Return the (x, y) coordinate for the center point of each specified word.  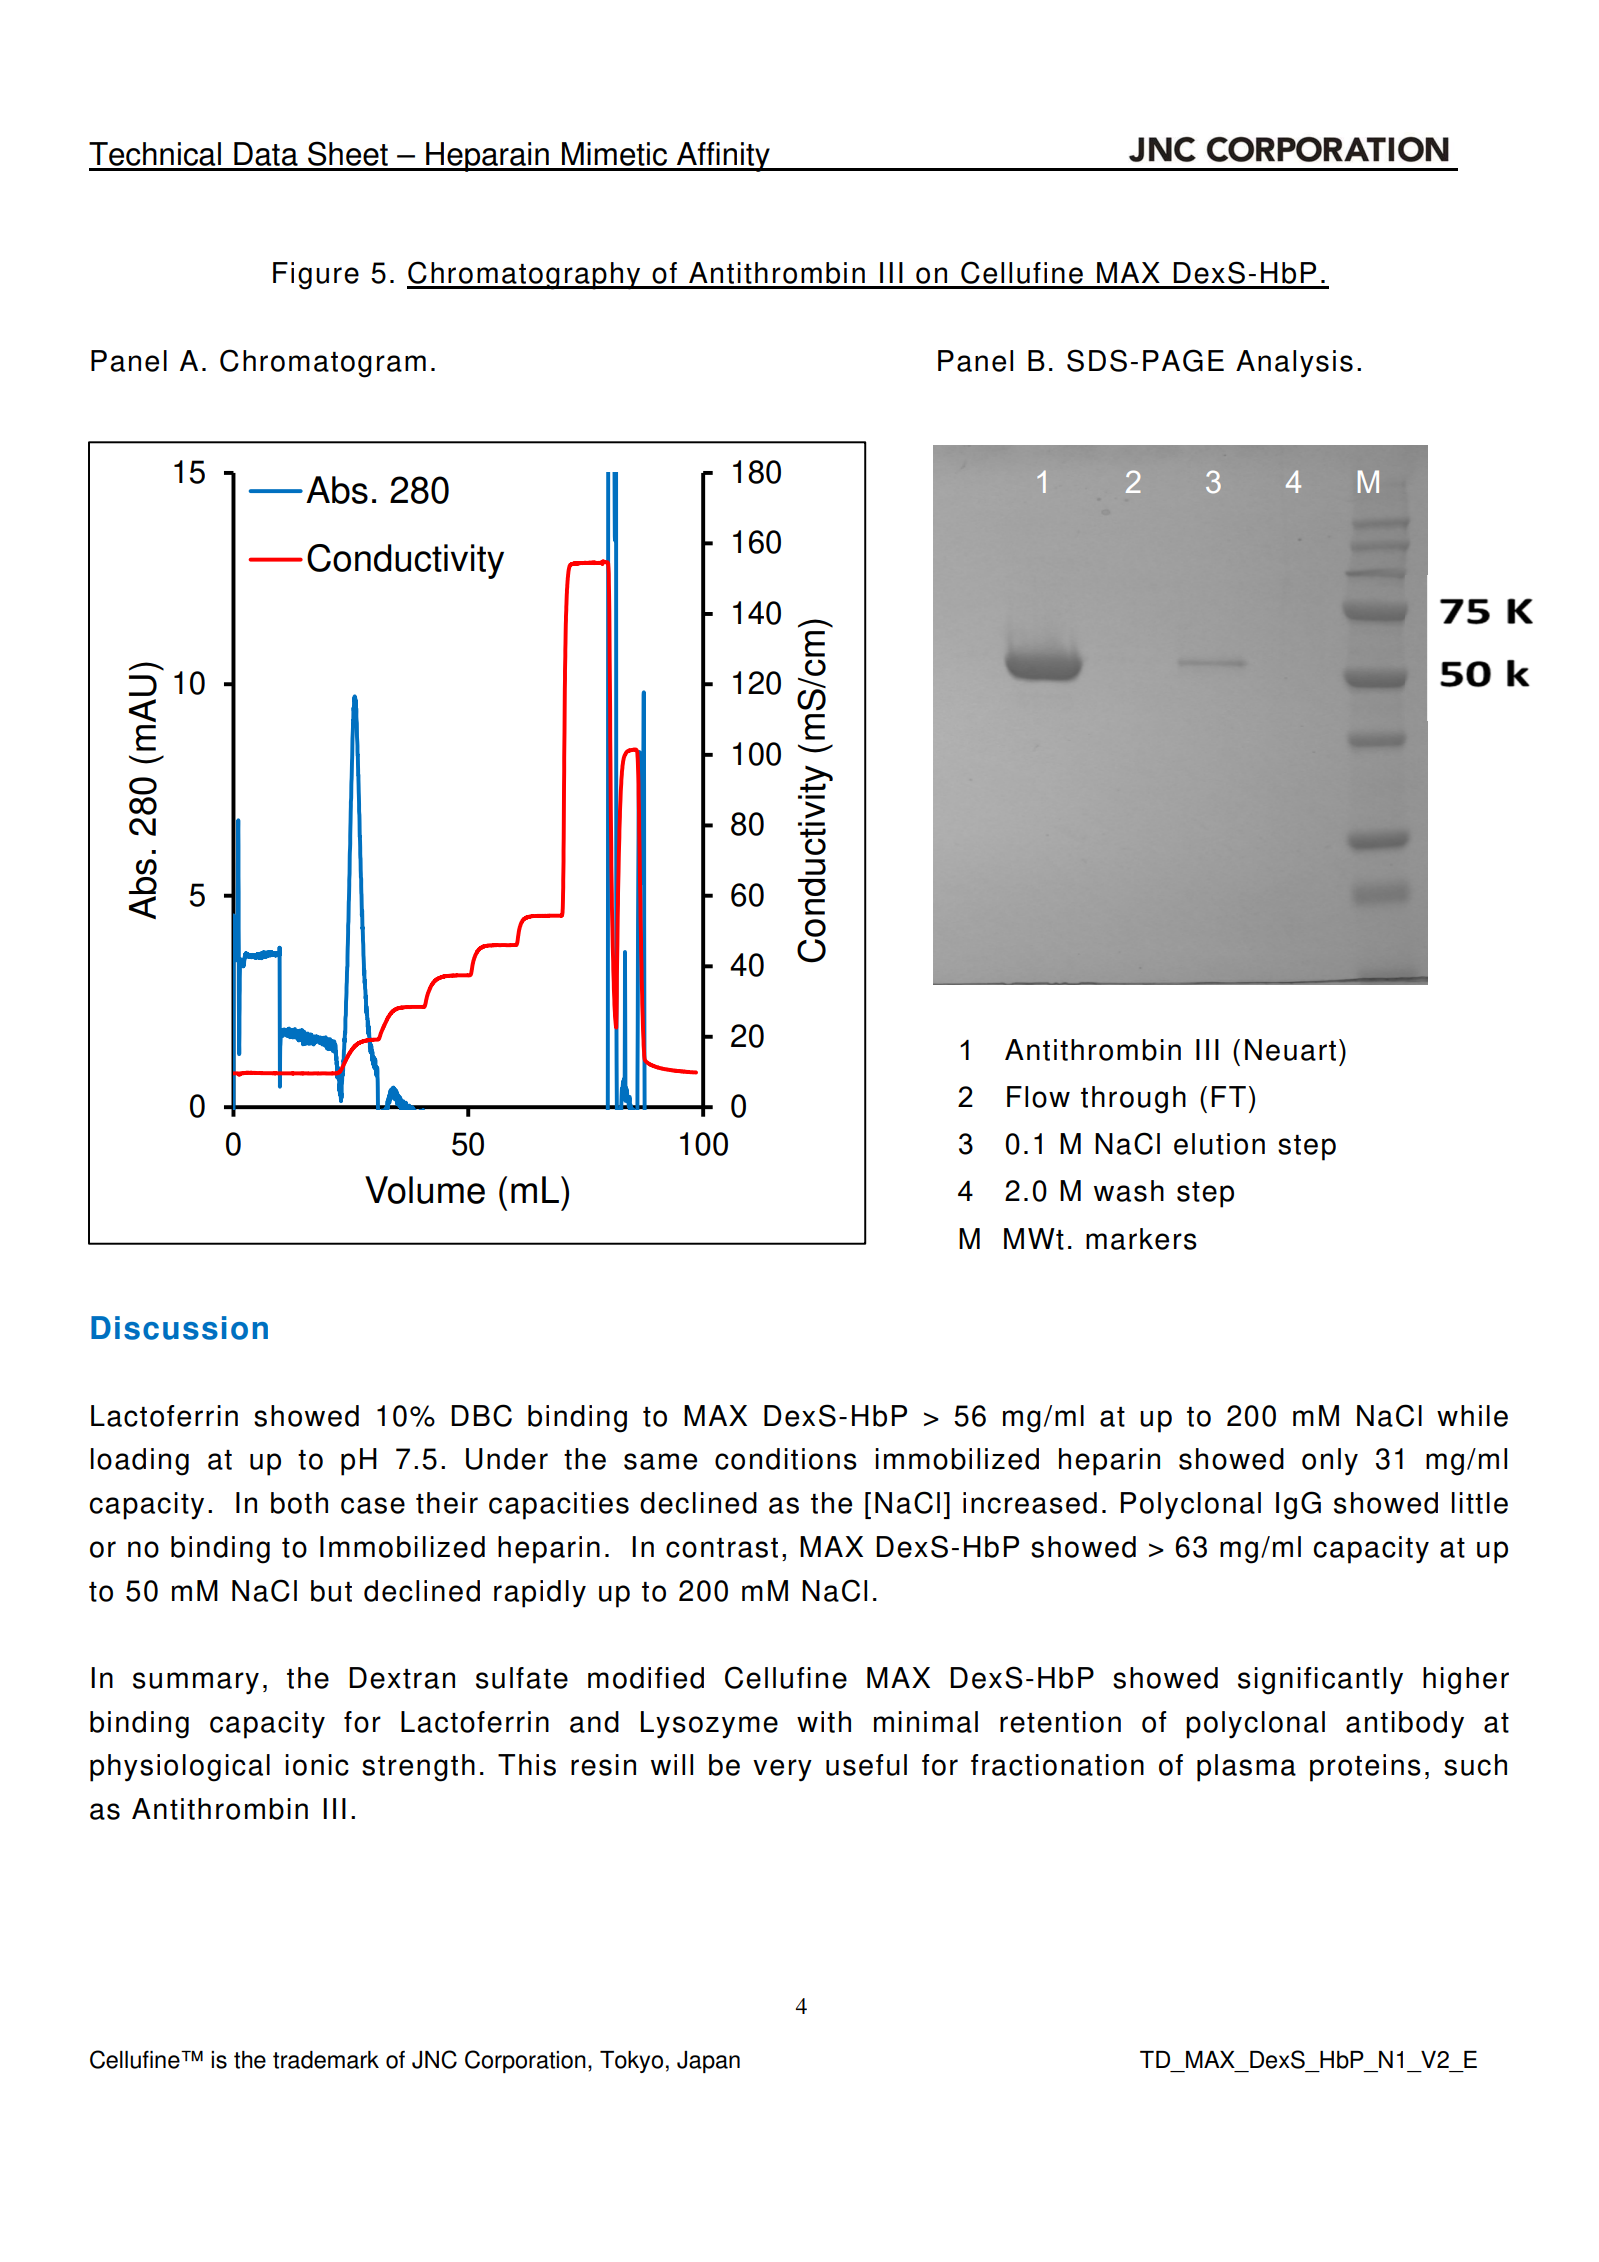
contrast (722, 1548)
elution (1219, 1144)
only (1330, 1462)
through (1133, 1100)
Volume (425, 1190)
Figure (316, 276)
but (331, 1591)
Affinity (723, 157)
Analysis (1294, 364)
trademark (326, 2060)
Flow (1038, 1097)
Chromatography (525, 275)
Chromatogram (323, 363)
